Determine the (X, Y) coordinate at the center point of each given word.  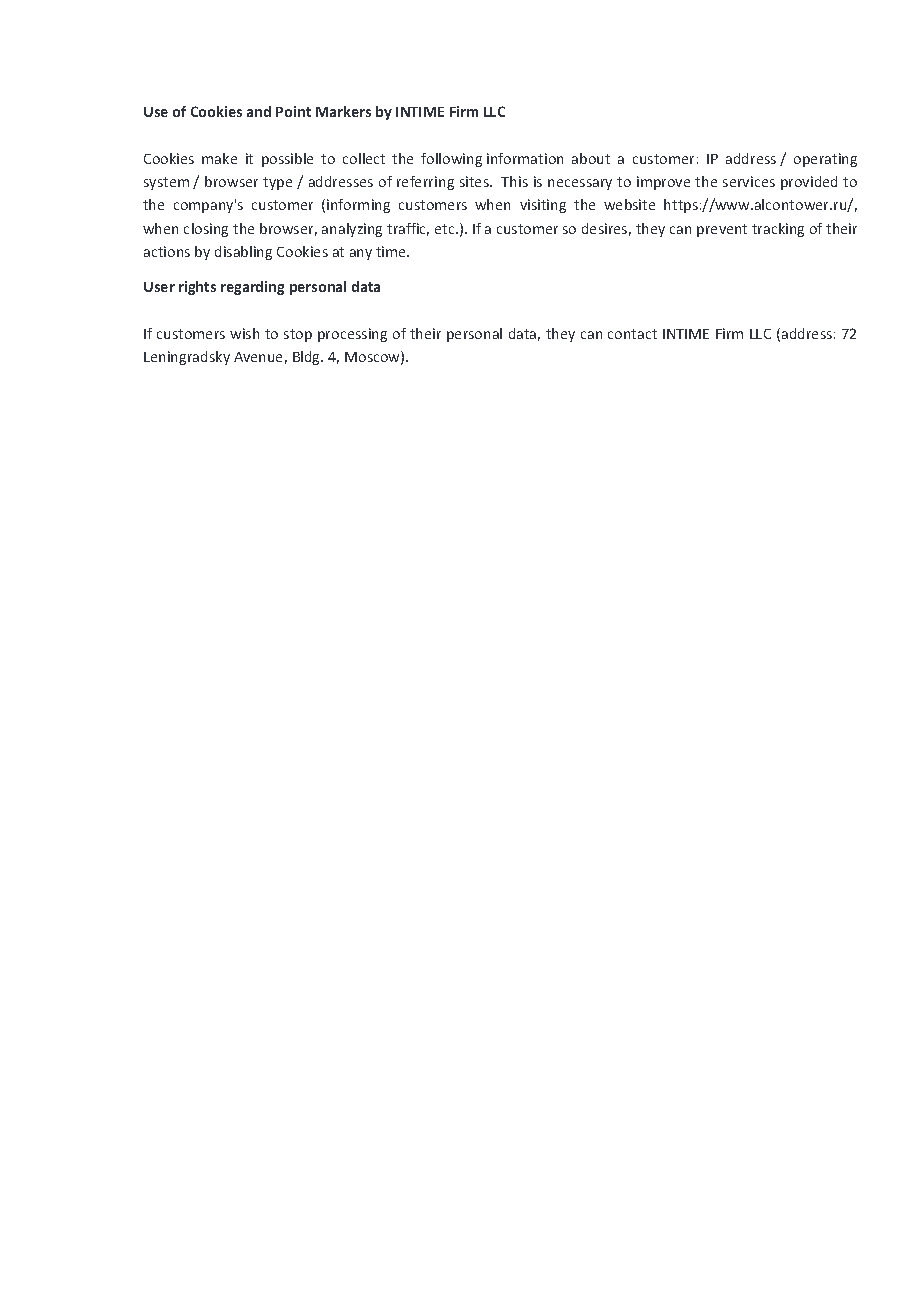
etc (446, 229)
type (277, 183)
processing (352, 335)
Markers (343, 111)
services (749, 181)
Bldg (308, 358)
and (259, 111)
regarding (252, 288)
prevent (722, 230)
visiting (543, 206)
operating (825, 160)
